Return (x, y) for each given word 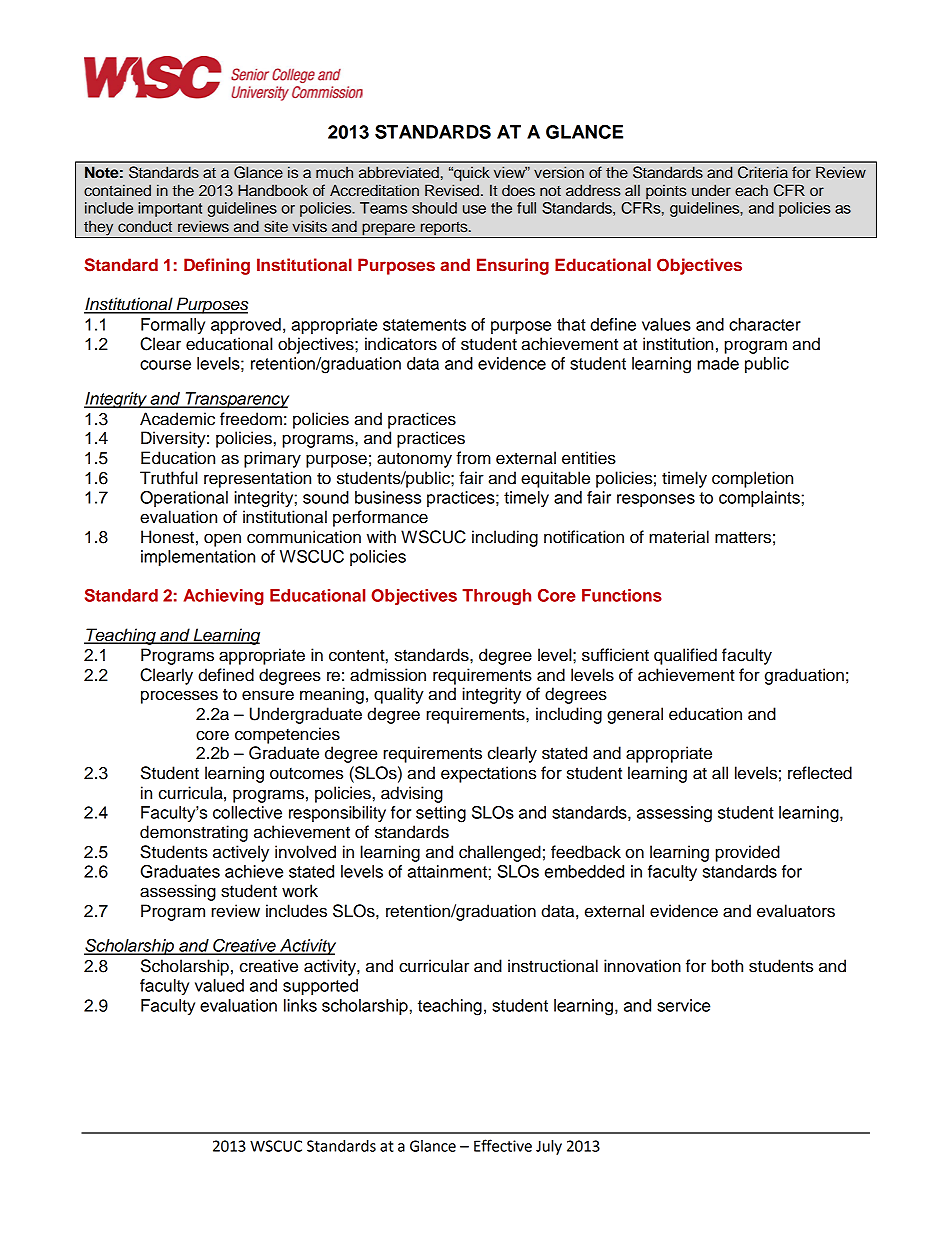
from (473, 458)
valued (219, 985)
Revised (452, 190)
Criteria (763, 172)
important (170, 209)
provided (748, 853)
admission (388, 675)
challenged (500, 853)
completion (752, 479)
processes (179, 697)
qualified (685, 656)
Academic (177, 419)
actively (241, 853)
